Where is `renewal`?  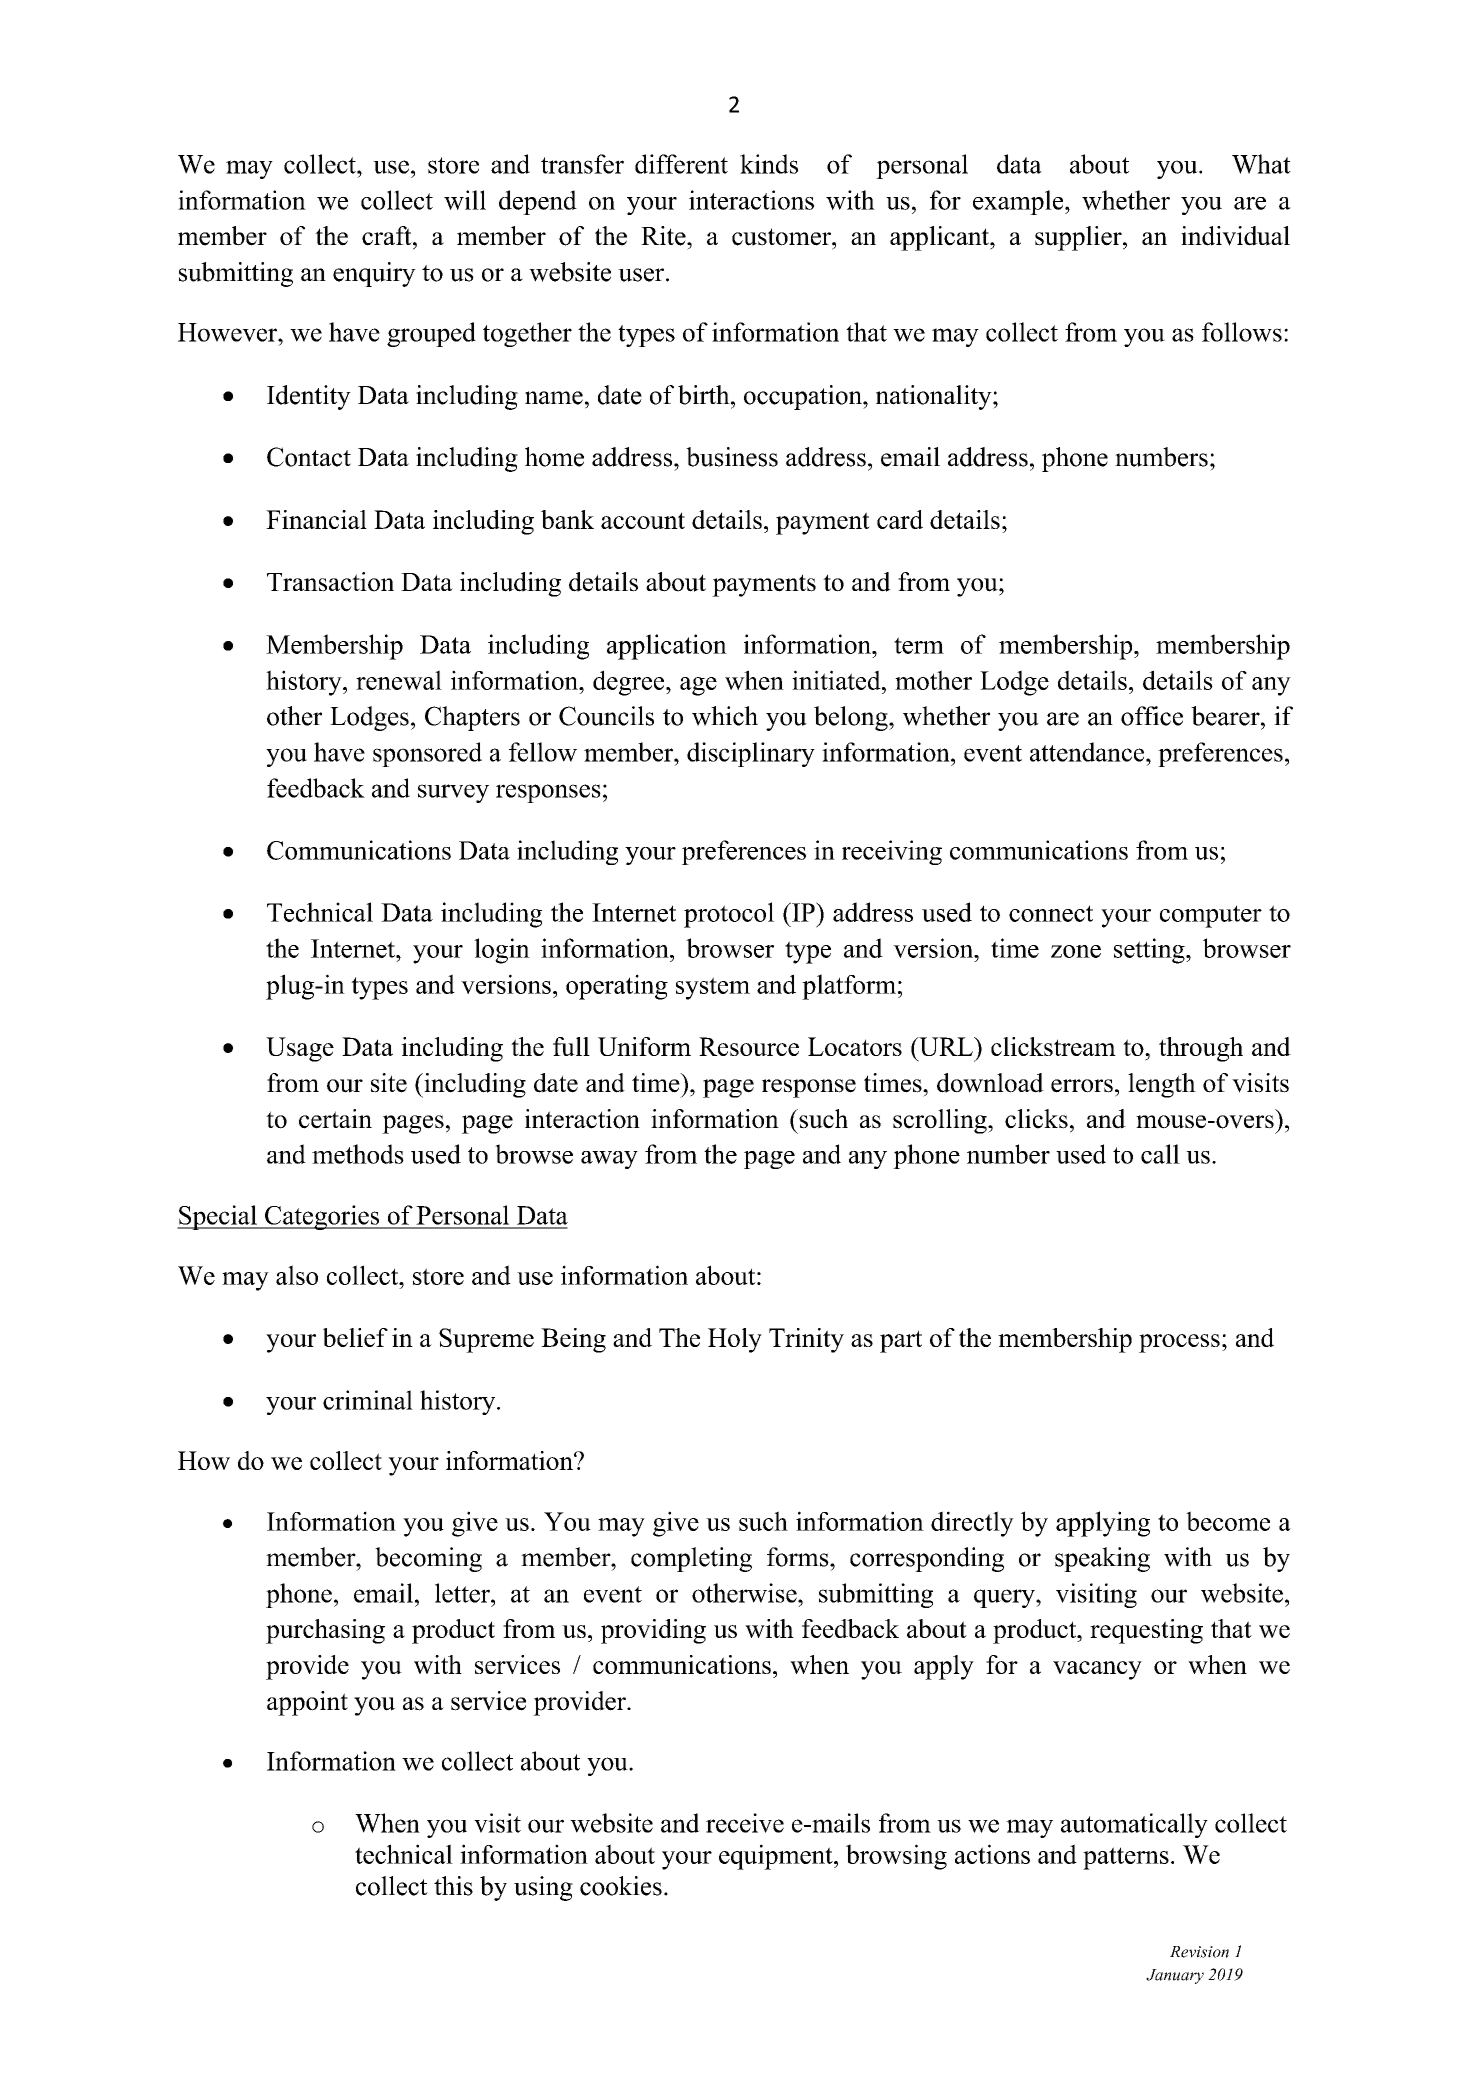 renewal is located at coordinates (399, 680).
